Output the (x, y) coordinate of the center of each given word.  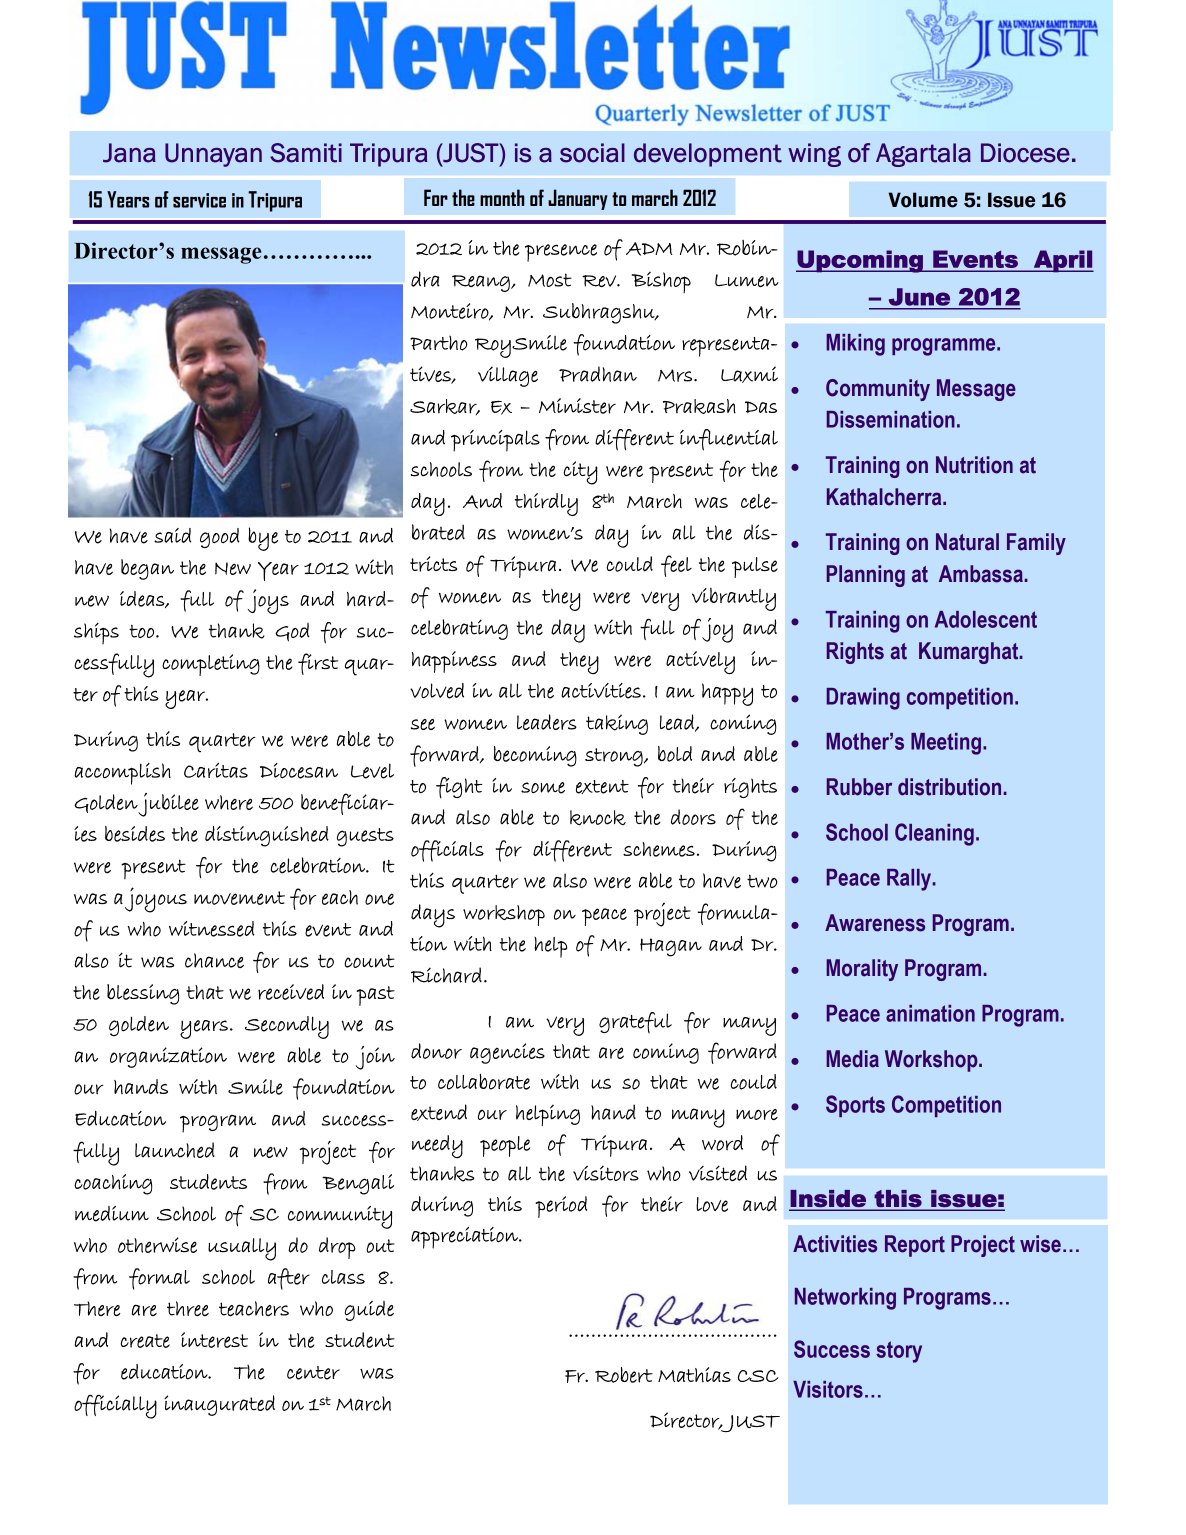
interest (214, 1340)
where (229, 802)
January (578, 199)
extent (602, 787)
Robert (624, 1375)
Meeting (946, 744)
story (899, 1352)
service (199, 200)
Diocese (1025, 153)
